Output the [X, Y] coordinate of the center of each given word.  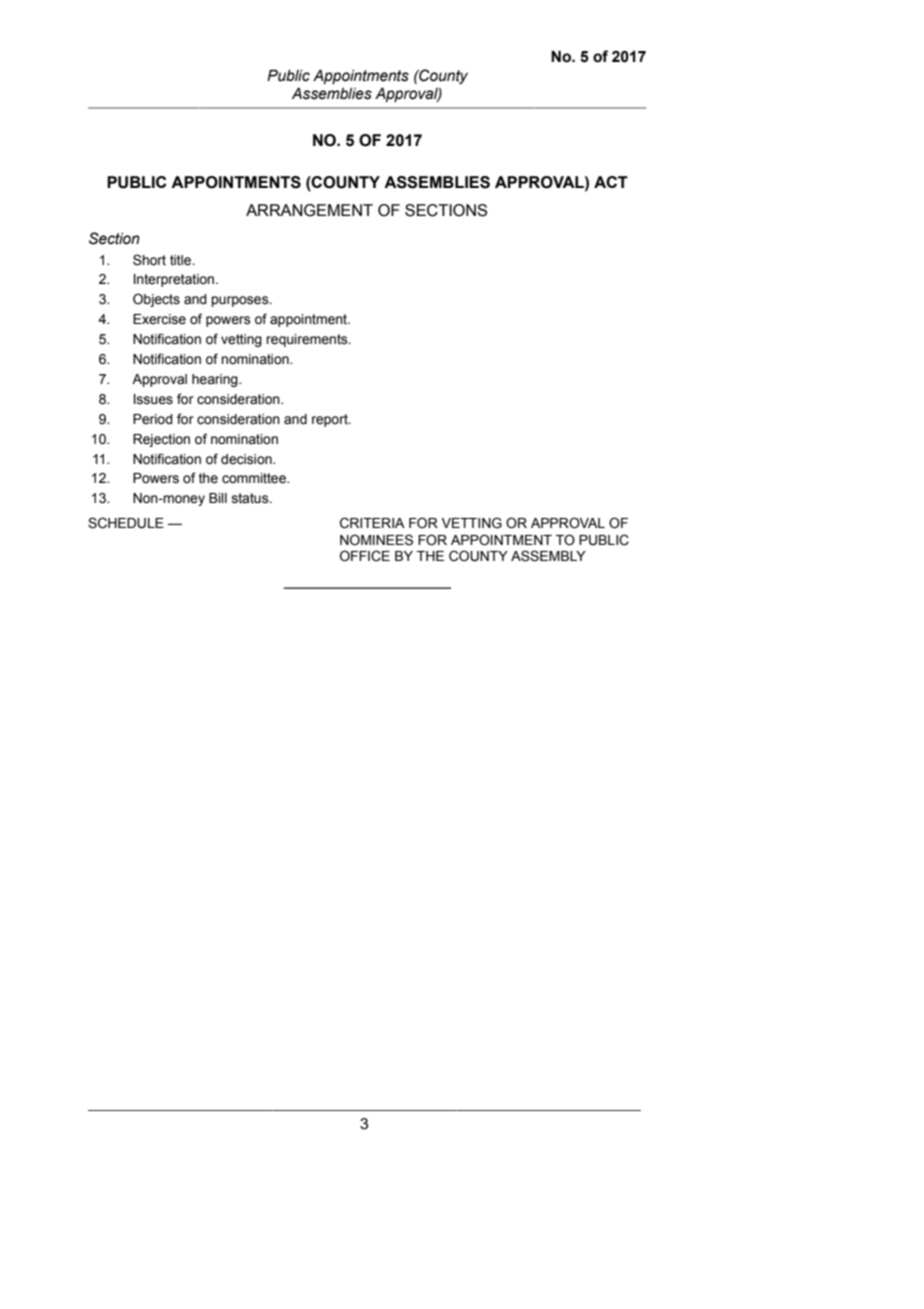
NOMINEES [376, 540]
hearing [216, 380]
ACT [611, 182]
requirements [308, 340]
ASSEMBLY [548, 556]
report [331, 420]
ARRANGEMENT [309, 210]
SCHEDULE [126, 523]
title [182, 260]
